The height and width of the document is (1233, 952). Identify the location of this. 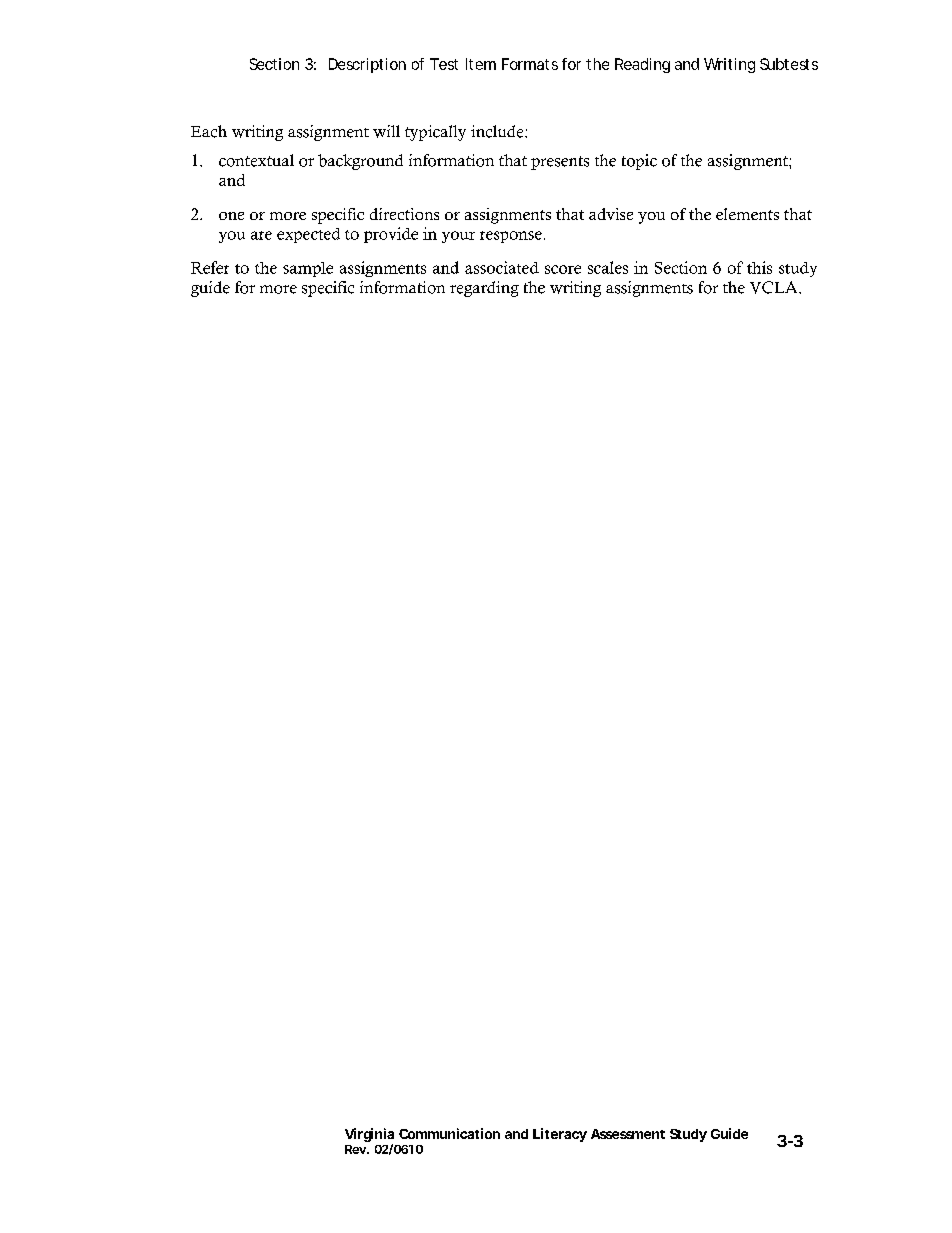
(759, 267).
